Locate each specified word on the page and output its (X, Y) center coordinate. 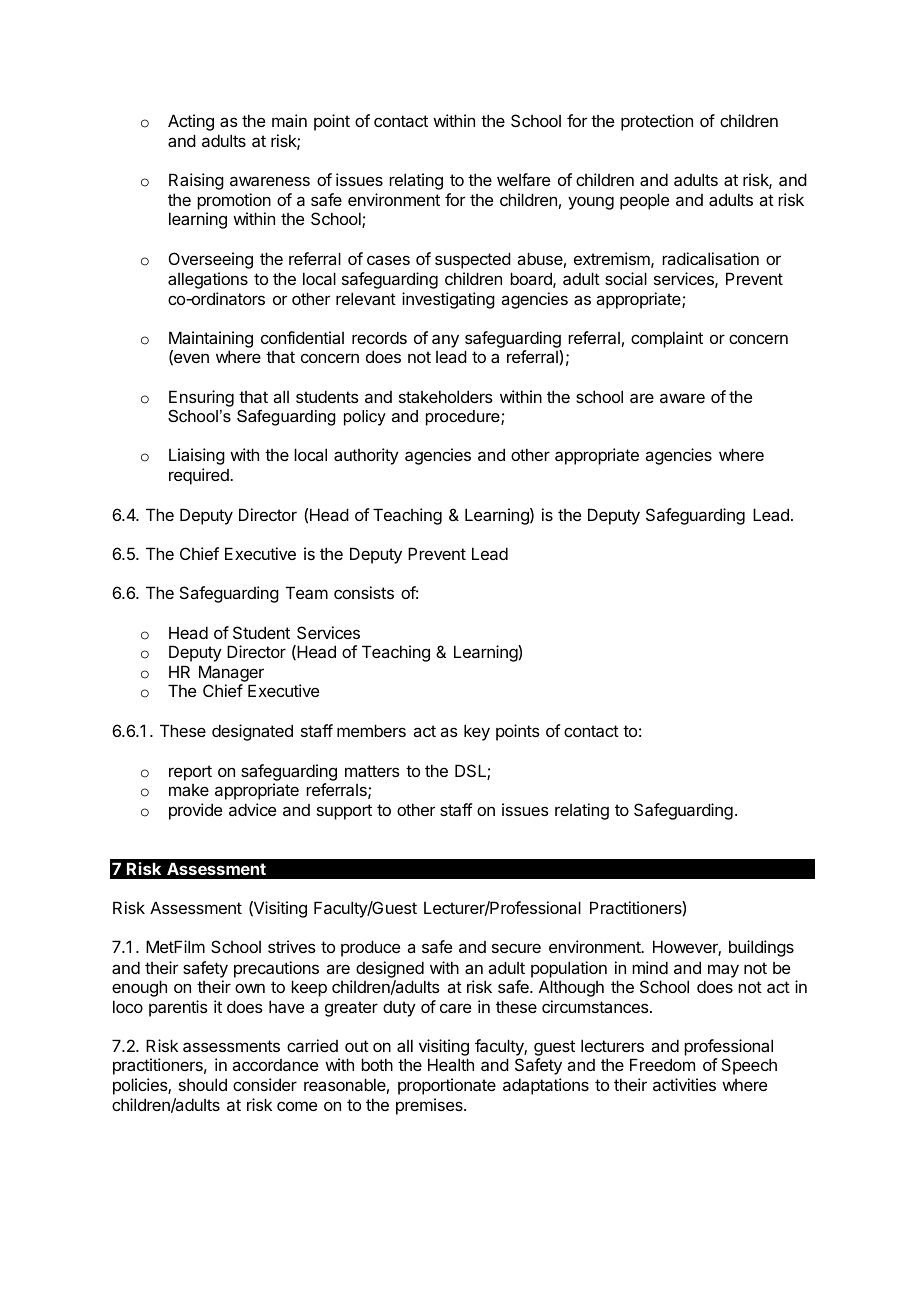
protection (657, 122)
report (190, 773)
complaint (667, 339)
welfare (523, 179)
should (203, 1084)
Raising (196, 181)
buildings (761, 948)
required (200, 476)
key (477, 732)
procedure (464, 418)
